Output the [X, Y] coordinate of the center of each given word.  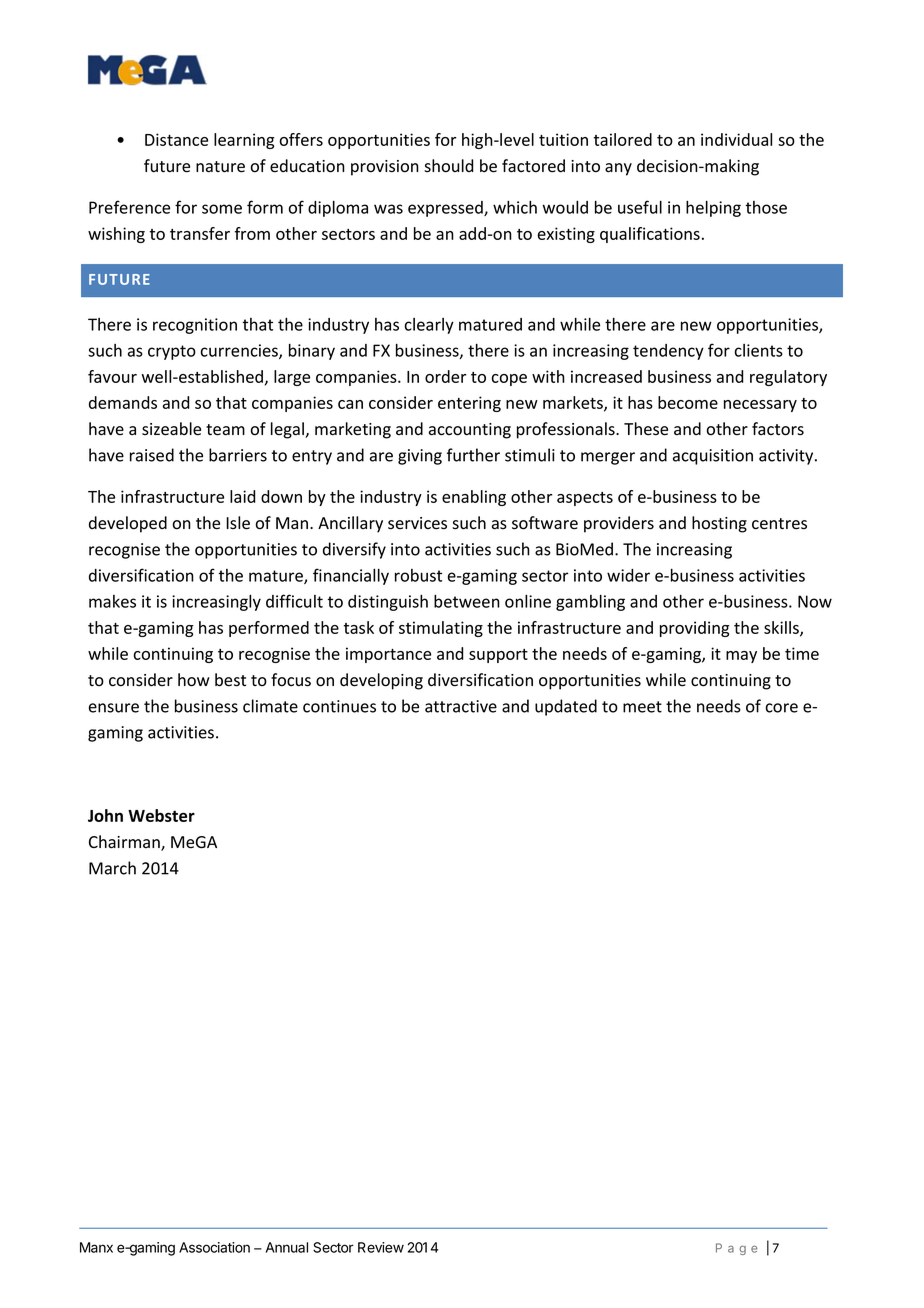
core [782, 708]
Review [381, 1247]
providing [694, 629]
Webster [161, 815]
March [112, 868]
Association [214, 1247]
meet [642, 707]
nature [220, 167]
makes [112, 601]
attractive [461, 706]
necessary [760, 406]
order [445, 376]
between [467, 601]
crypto [172, 352]
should [449, 166]
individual [736, 139]
